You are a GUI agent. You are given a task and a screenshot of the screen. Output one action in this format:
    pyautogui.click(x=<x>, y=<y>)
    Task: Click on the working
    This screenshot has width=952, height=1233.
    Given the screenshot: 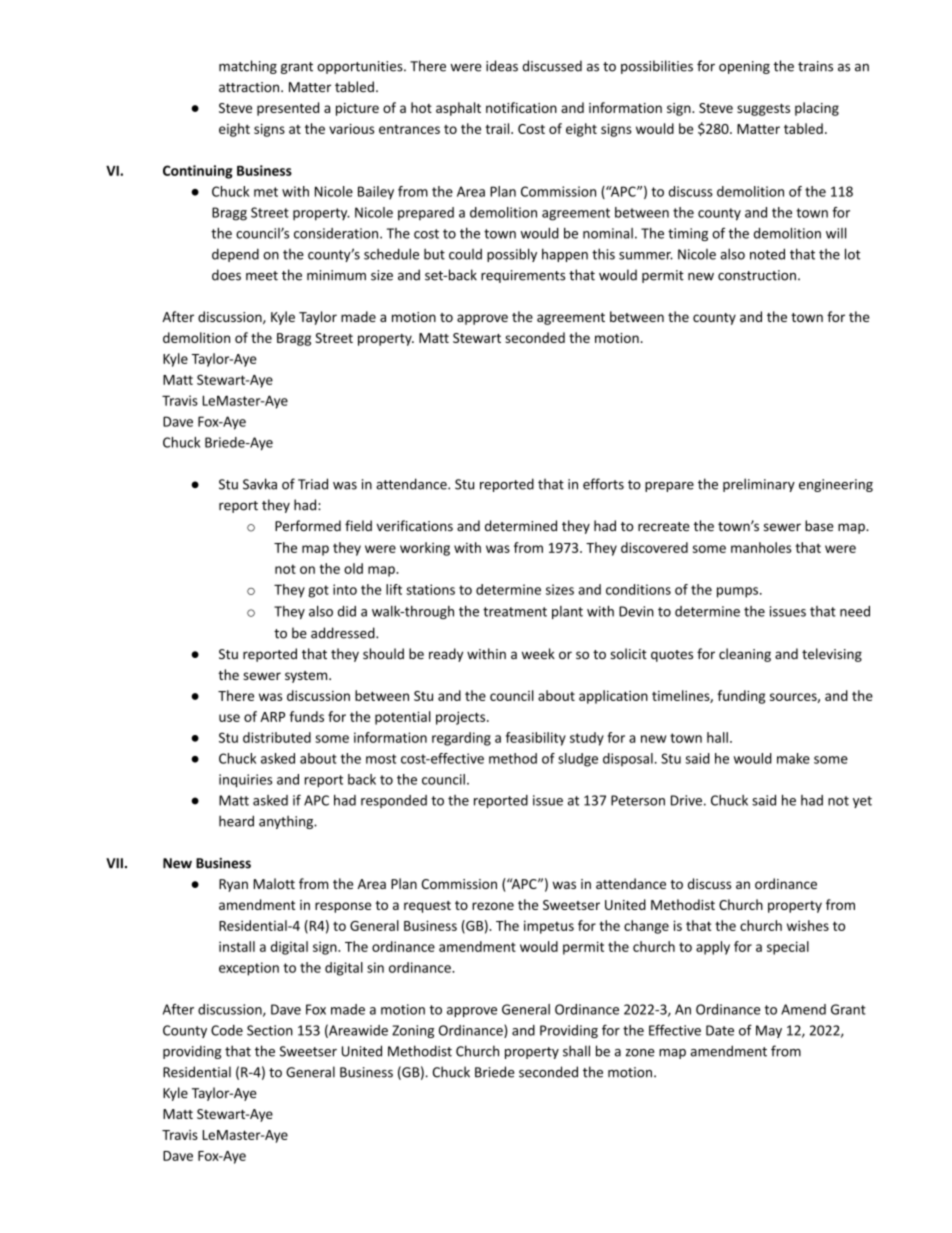 What is the action you would take?
    pyautogui.click(x=425, y=549)
